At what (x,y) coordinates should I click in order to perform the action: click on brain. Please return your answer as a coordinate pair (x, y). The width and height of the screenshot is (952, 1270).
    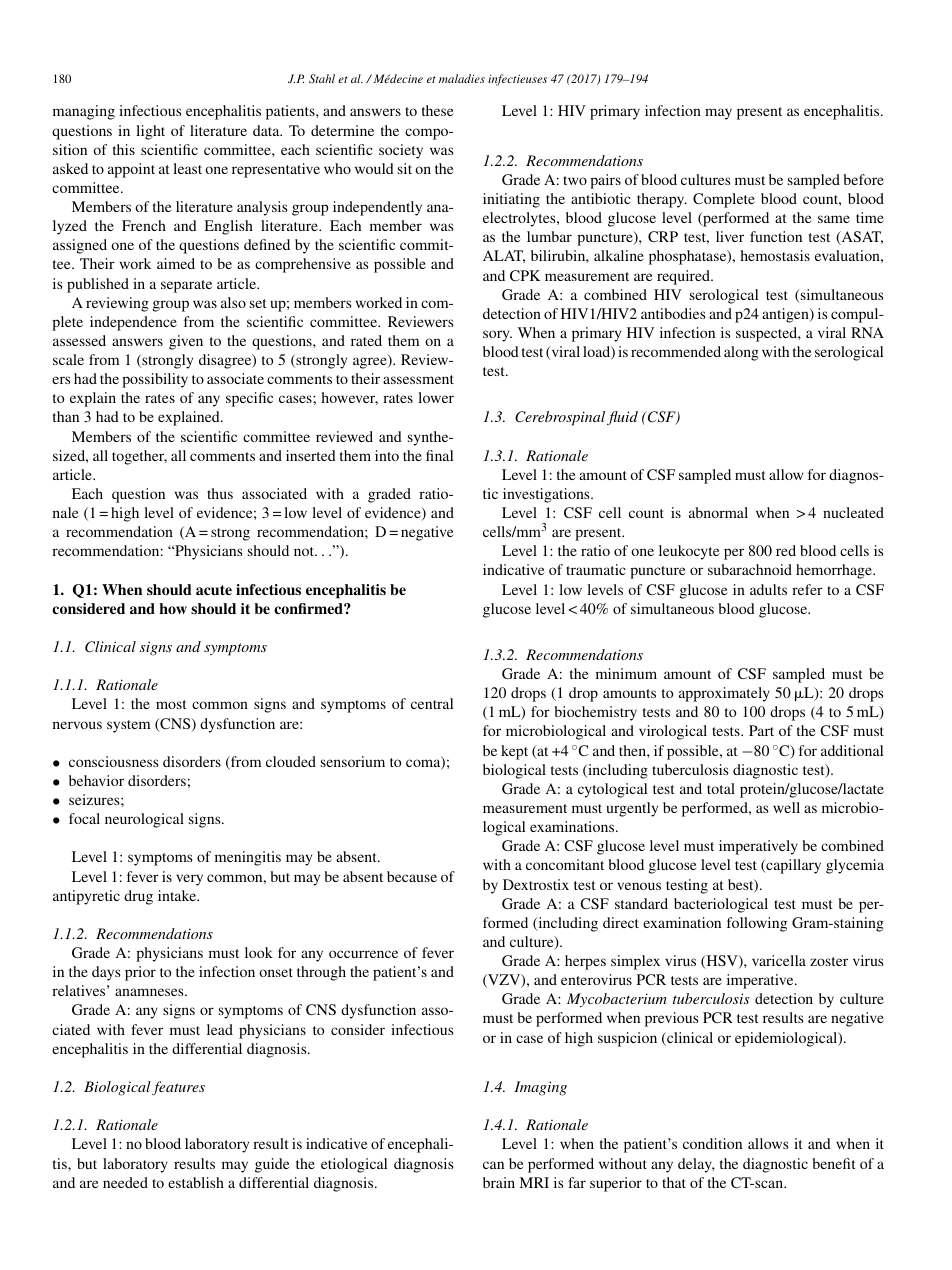
    Looking at the image, I should click on (499, 1182).
